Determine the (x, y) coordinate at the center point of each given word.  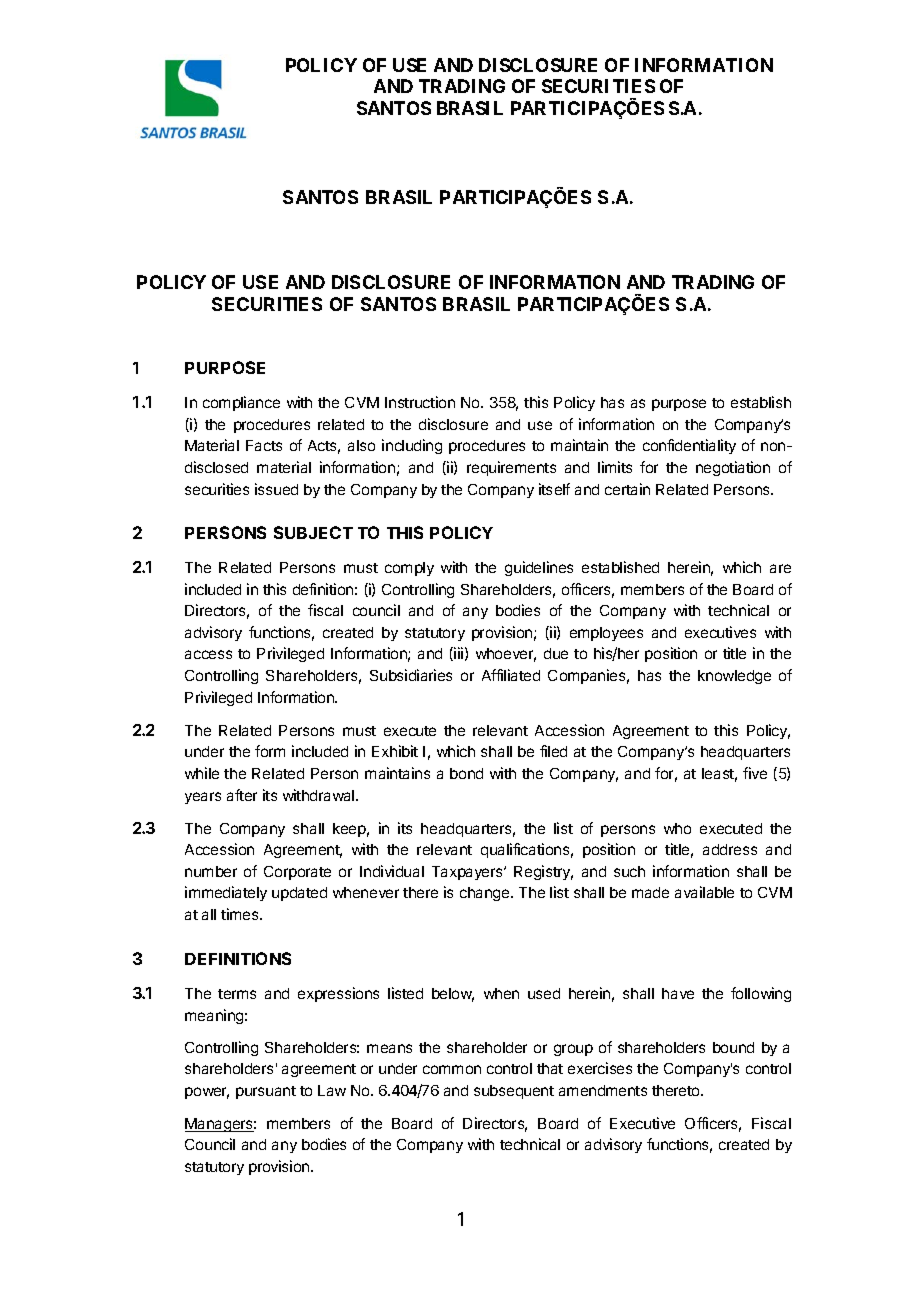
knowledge (734, 677)
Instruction (420, 402)
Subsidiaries (411, 675)
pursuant (266, 1092)
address (730, 849)
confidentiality (689, 446)
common (452, 1069)
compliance (241, 403)
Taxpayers (468, 873)
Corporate (297, 873)
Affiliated (511, 675)
